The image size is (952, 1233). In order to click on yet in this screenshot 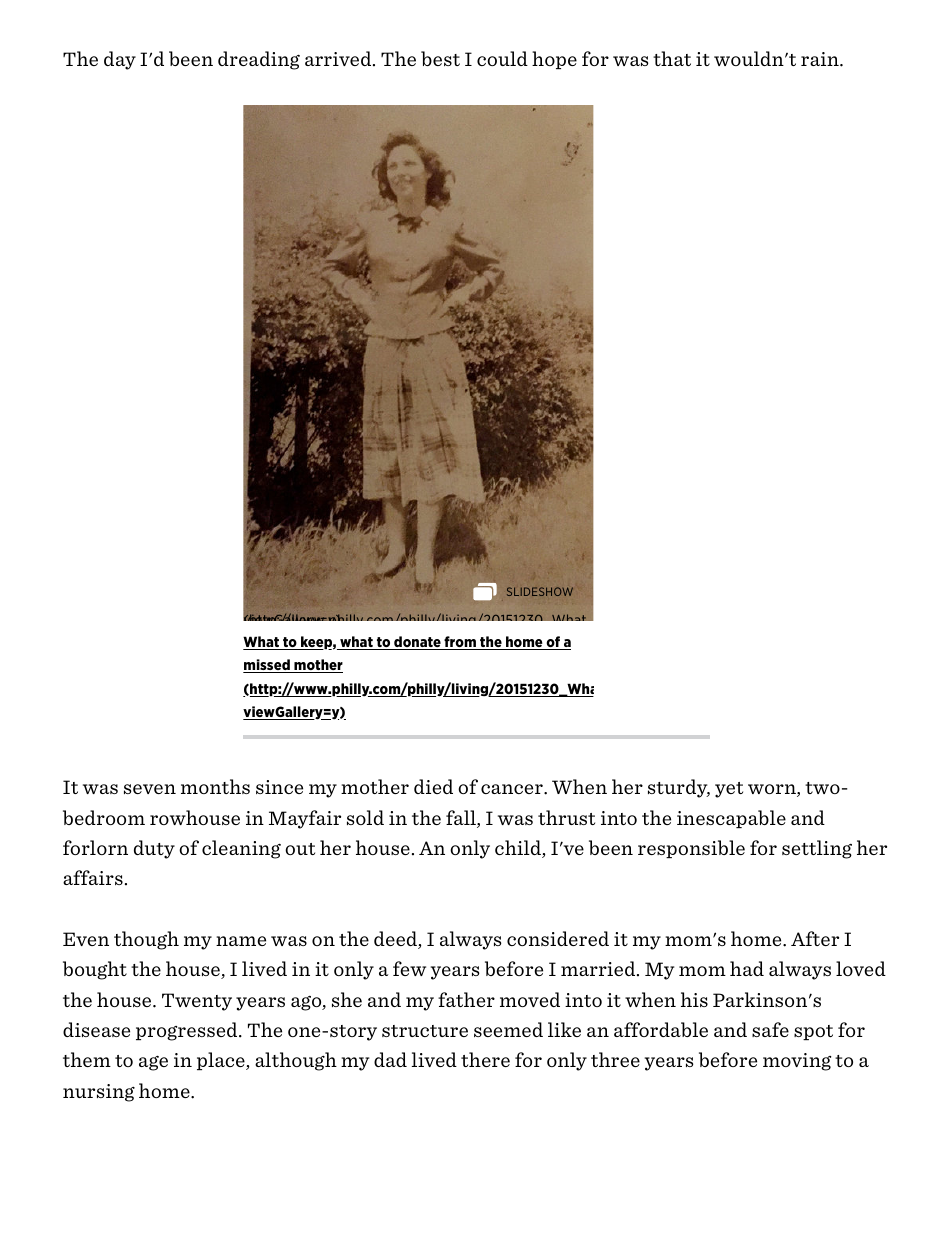, I will do `click(729, 790)`.
